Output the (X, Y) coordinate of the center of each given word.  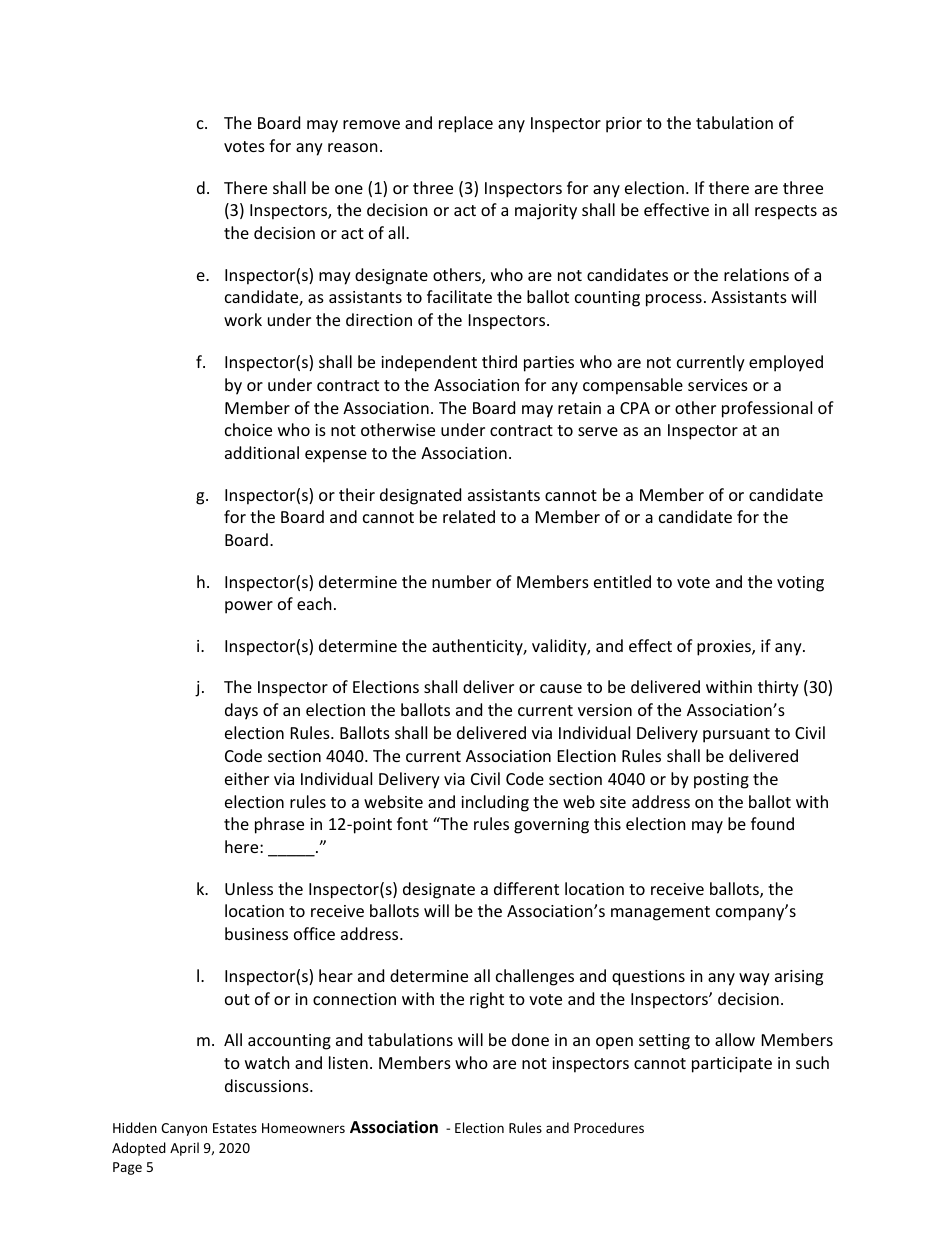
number (461, 581)
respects (786, 212)
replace (466, 124)
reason (353, 147)
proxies (725, 648)
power (249, 607)
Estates (235, 1128)
